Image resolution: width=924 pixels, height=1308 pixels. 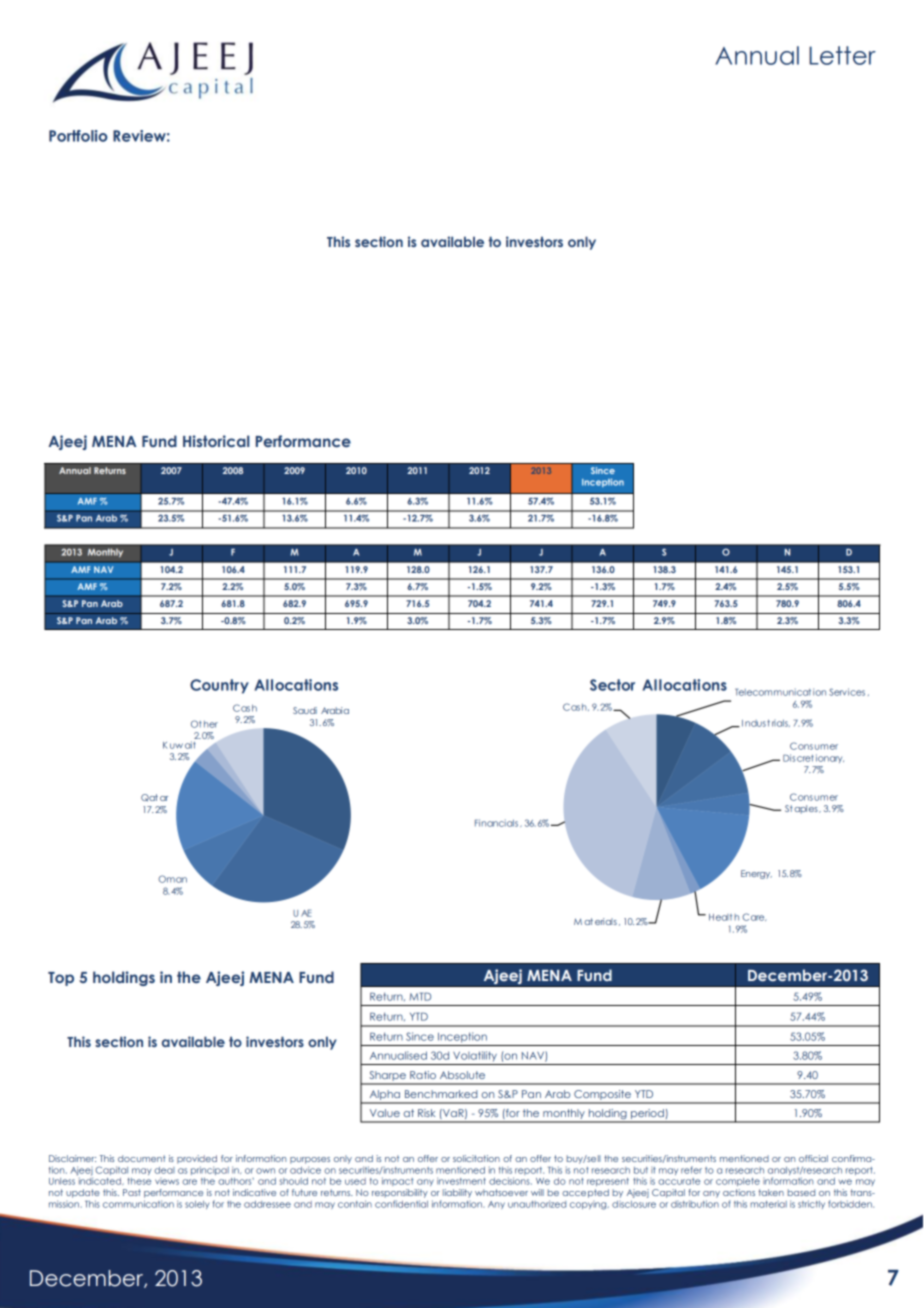 What do you see at coordinates (219, 686) in the screenshot?
I see `Country` at bounding box center [219, 686].
